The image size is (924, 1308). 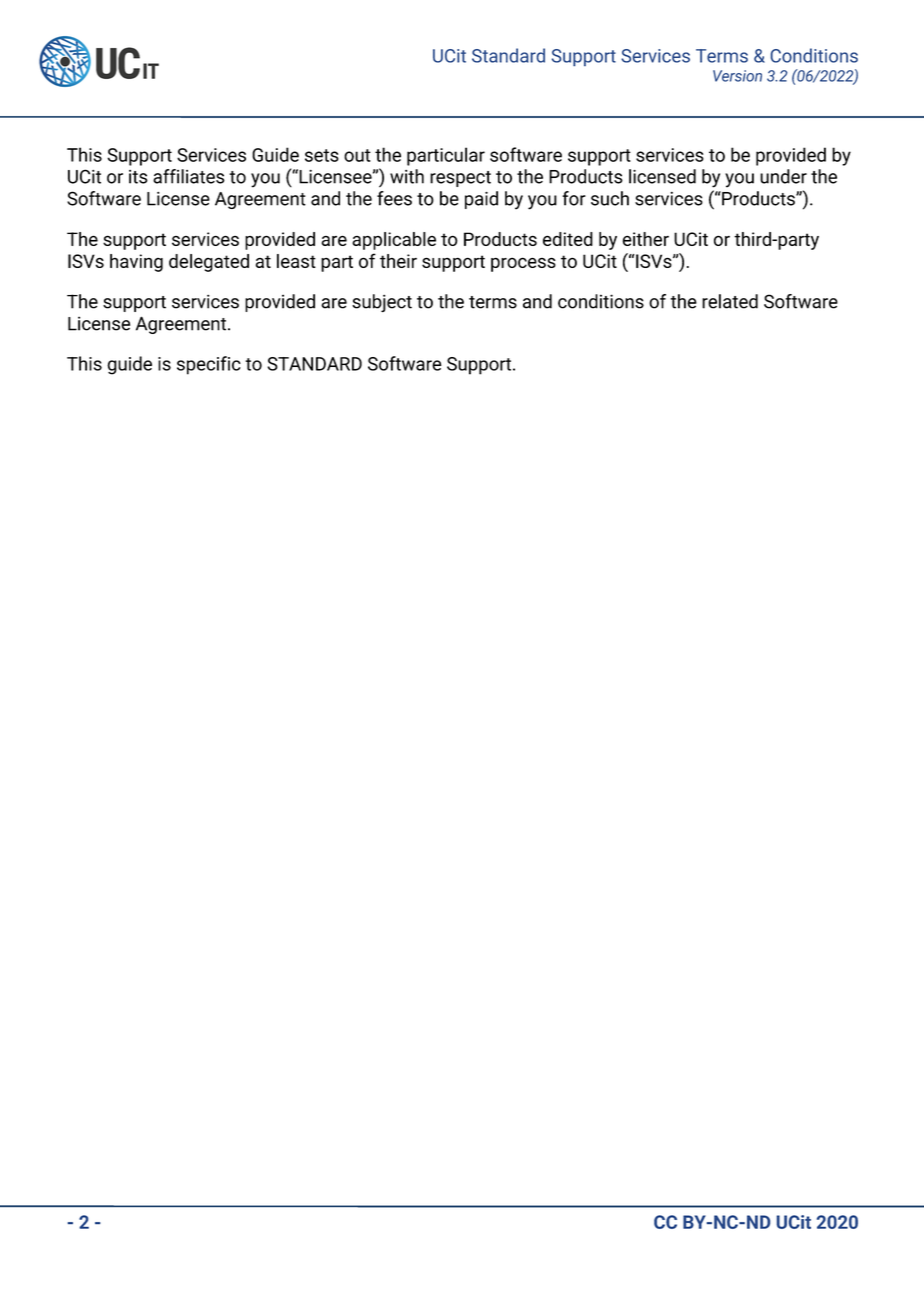 I want to click on specific, so click(x=209, y=365).
